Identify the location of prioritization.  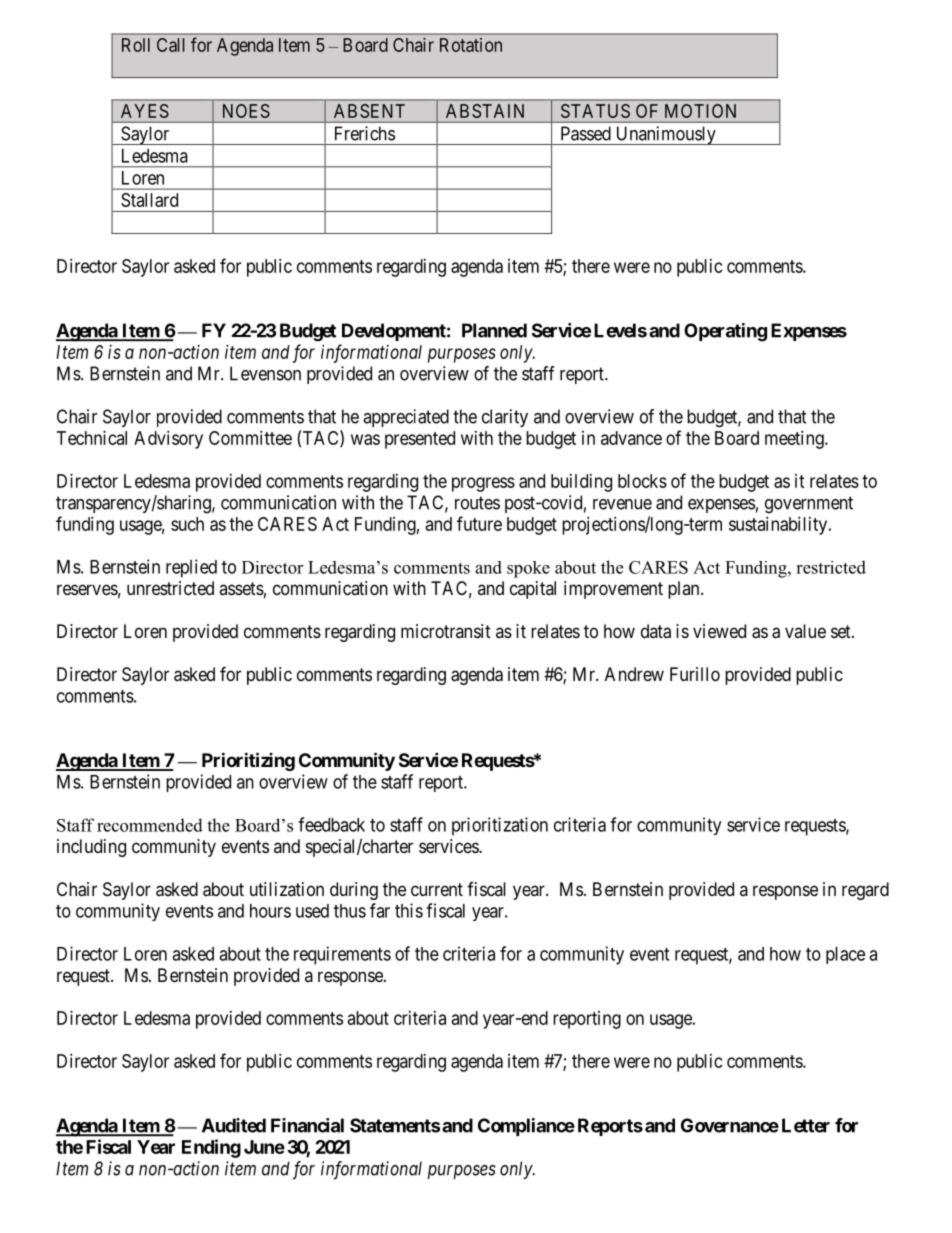
(500, 826).
